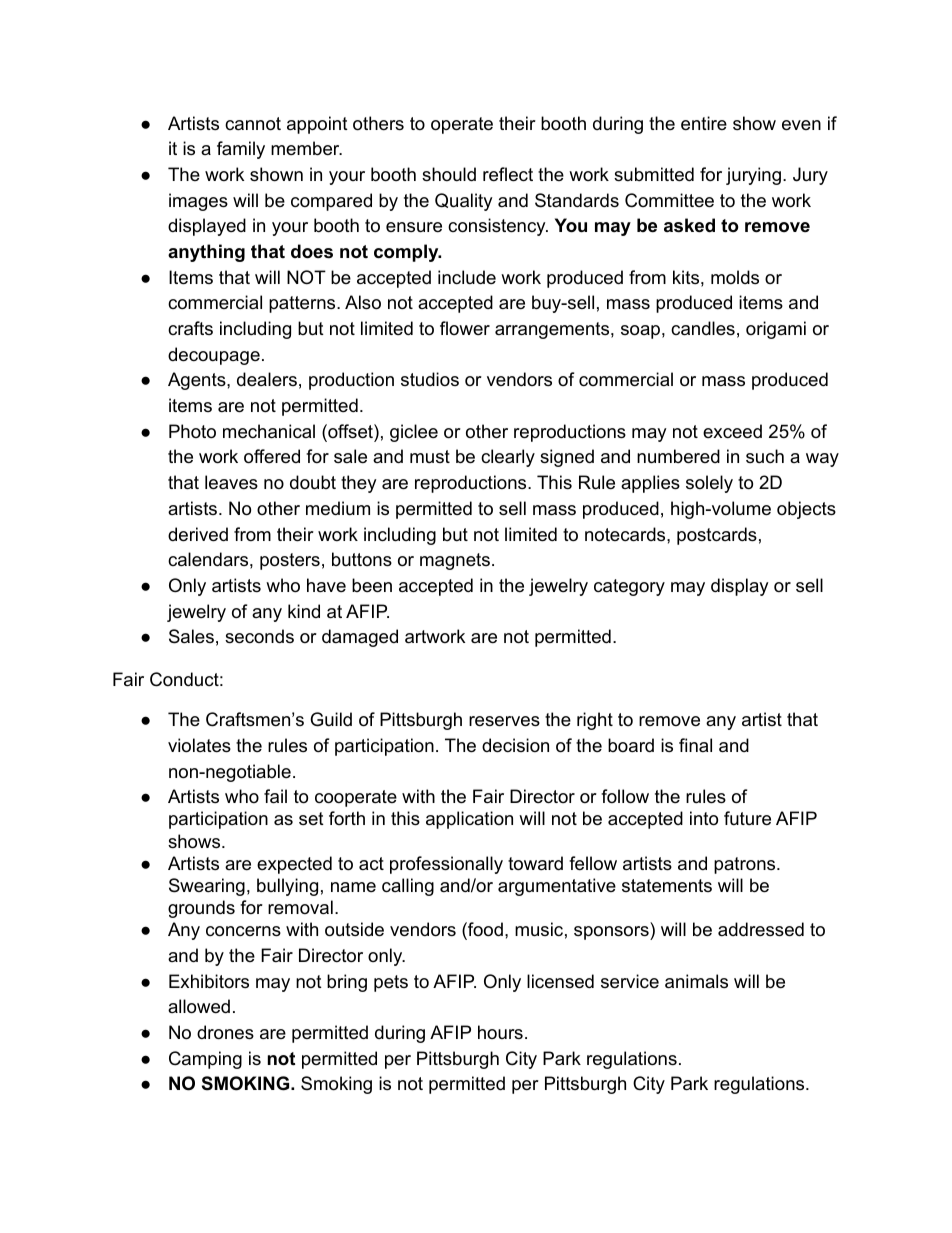 This image has width=952, height=1233. What do you see at coordinates (241, 150) in the image?
I see `family` at bounding box center [241, 150].
